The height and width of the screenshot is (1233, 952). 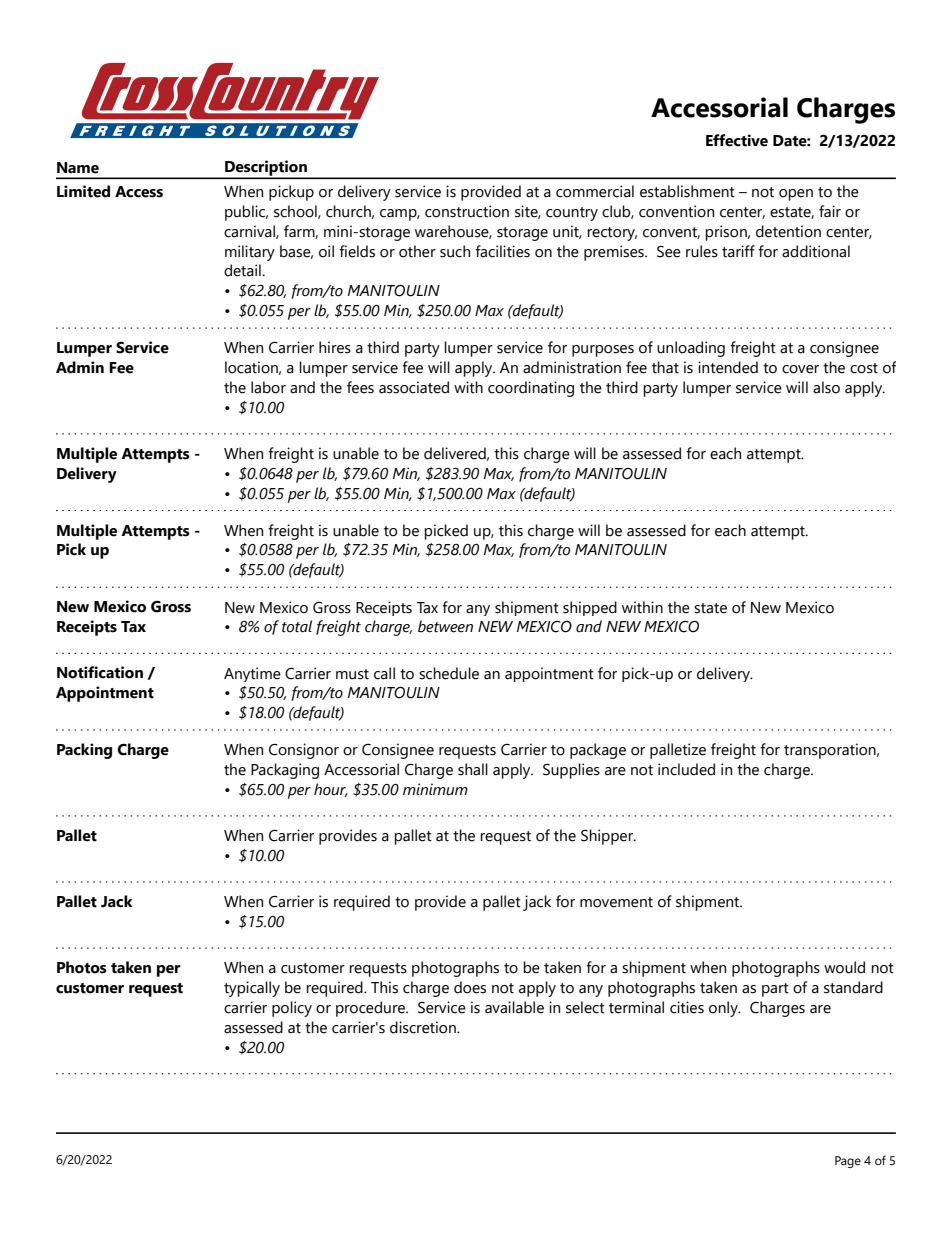 What do you see at coordinates (590, 608) in the screenshot?
I see `shipped` at bounding box center [590, 608].
